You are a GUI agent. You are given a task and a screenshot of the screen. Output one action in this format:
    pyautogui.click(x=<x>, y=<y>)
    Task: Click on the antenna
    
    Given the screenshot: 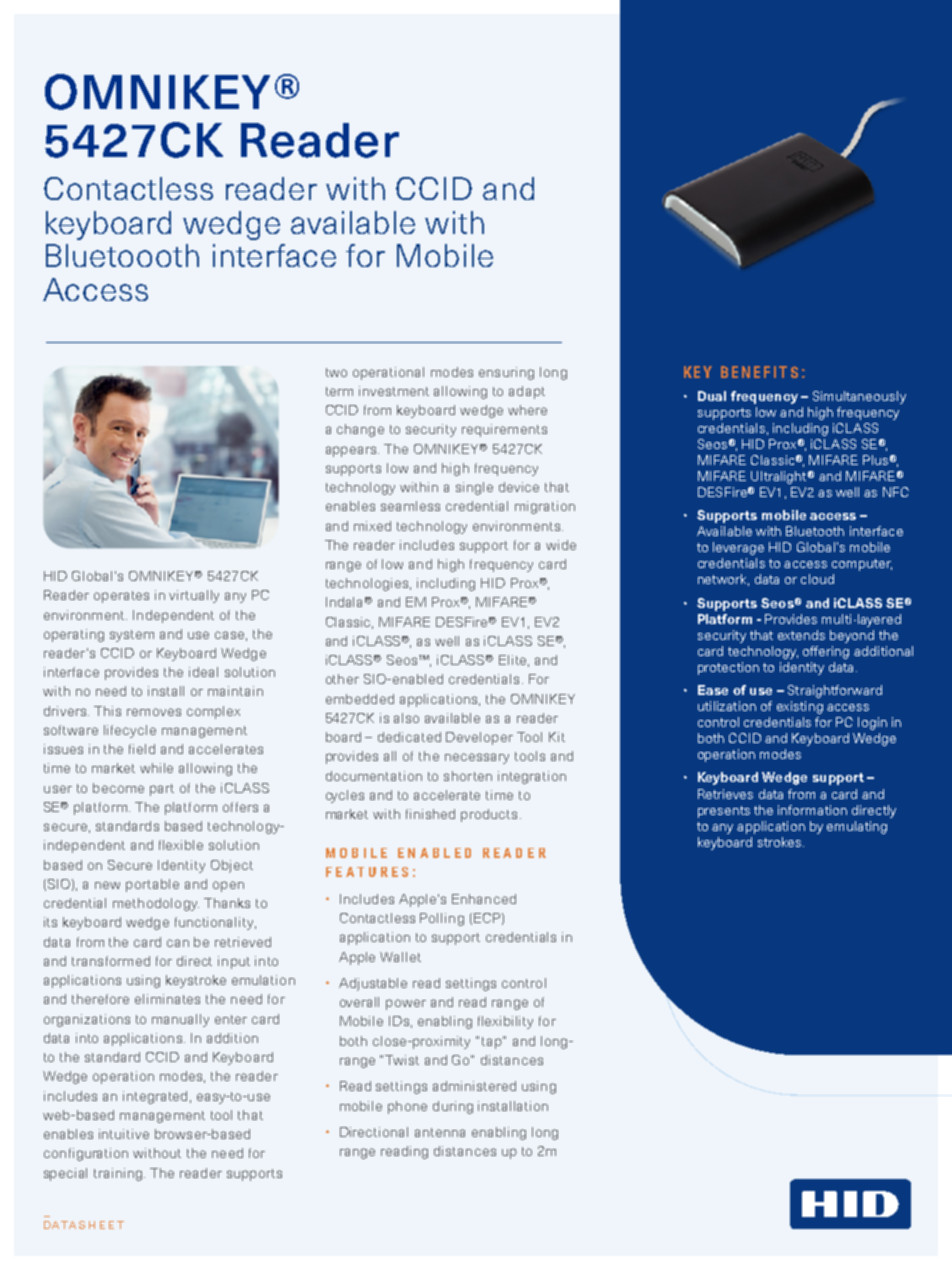 What is the action you would take?
    pyautogui.click(x=440, y=1132)
